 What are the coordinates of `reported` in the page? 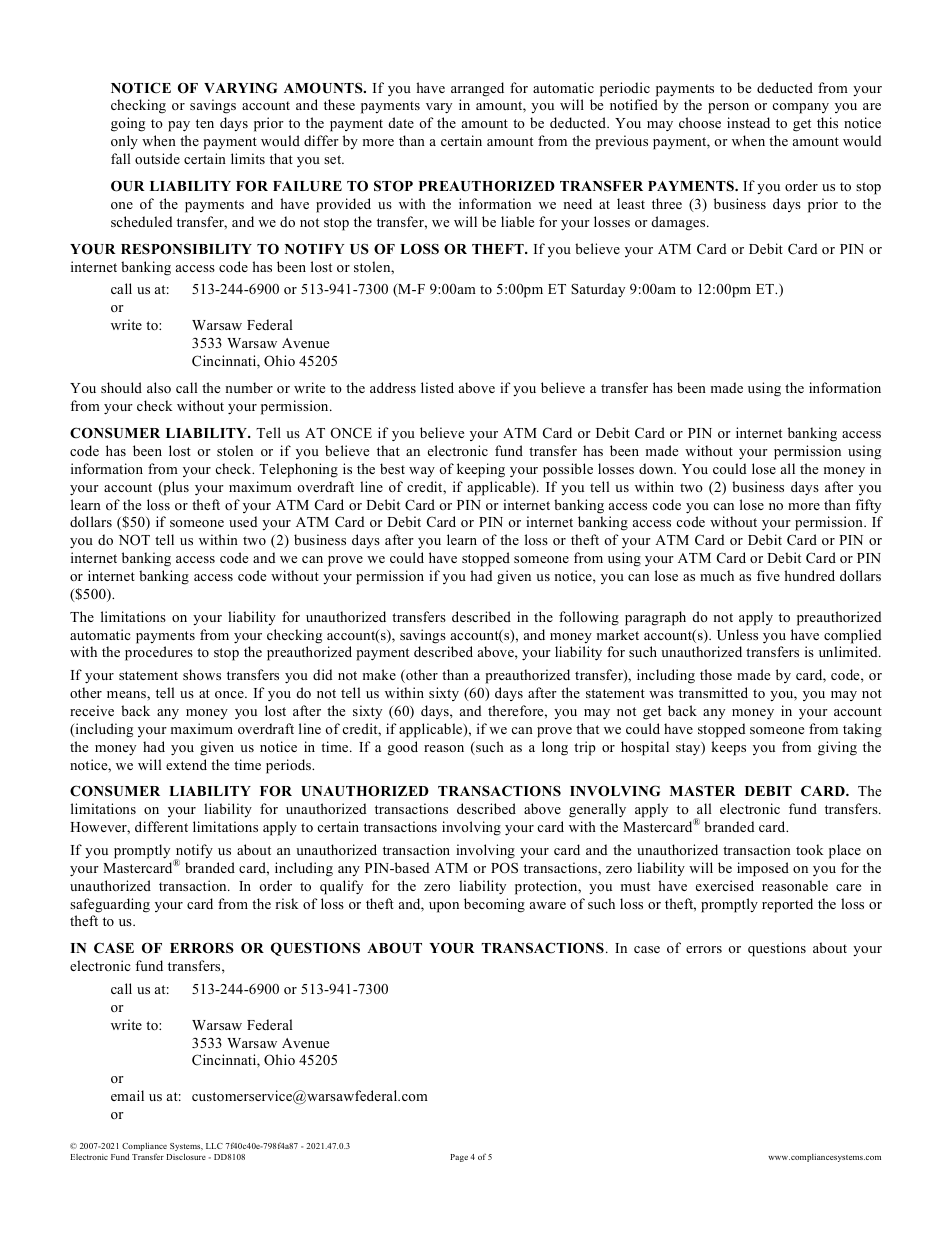 It's located at (787, 905).
